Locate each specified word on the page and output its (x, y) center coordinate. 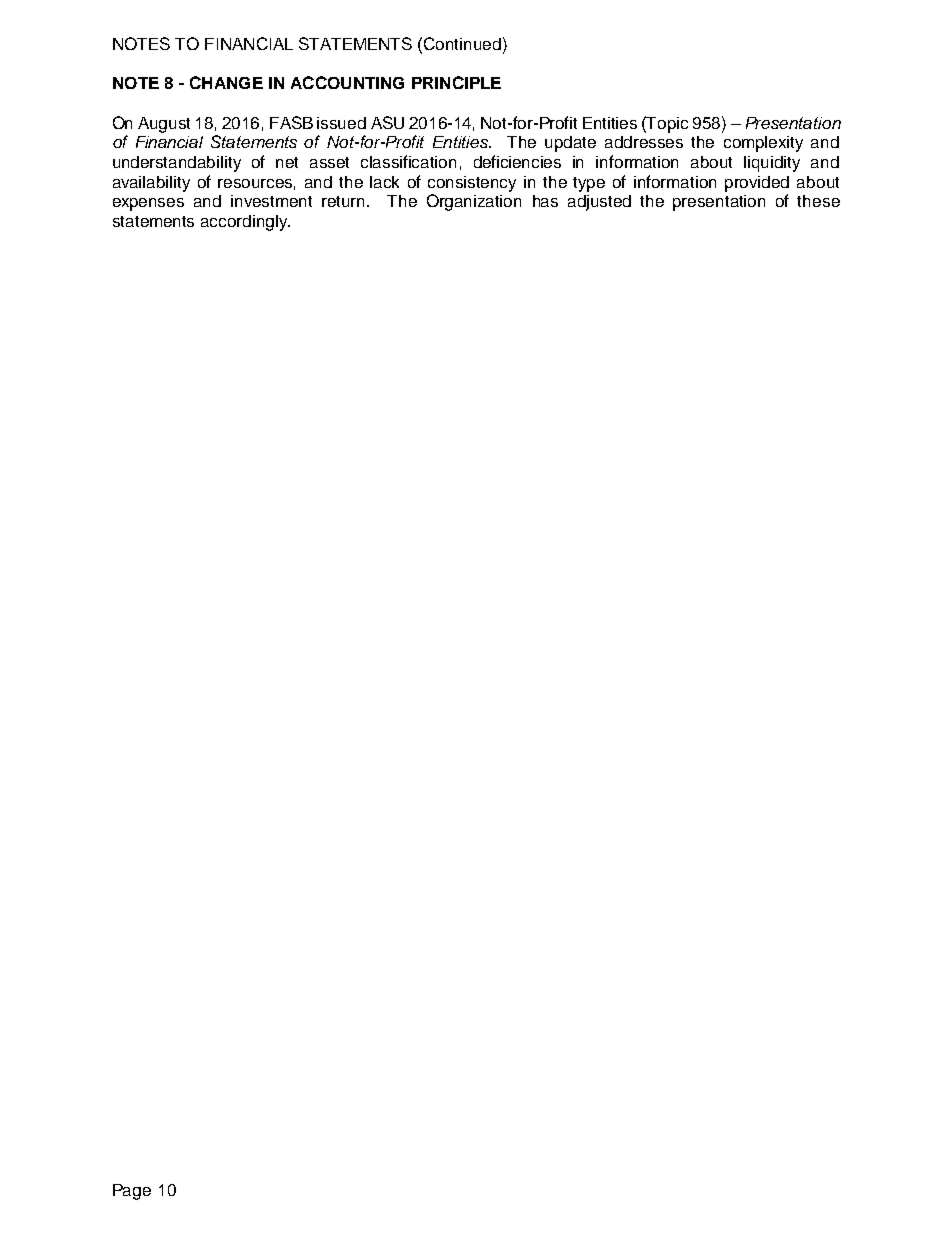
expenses (148, 204)
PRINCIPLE (456, 82)
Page (132, 1192)
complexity (763, 144)
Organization (474, 202)
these (818, 201)
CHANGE (226, 82)
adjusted (599, 203)
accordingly (245, 223)
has (545, 201)
